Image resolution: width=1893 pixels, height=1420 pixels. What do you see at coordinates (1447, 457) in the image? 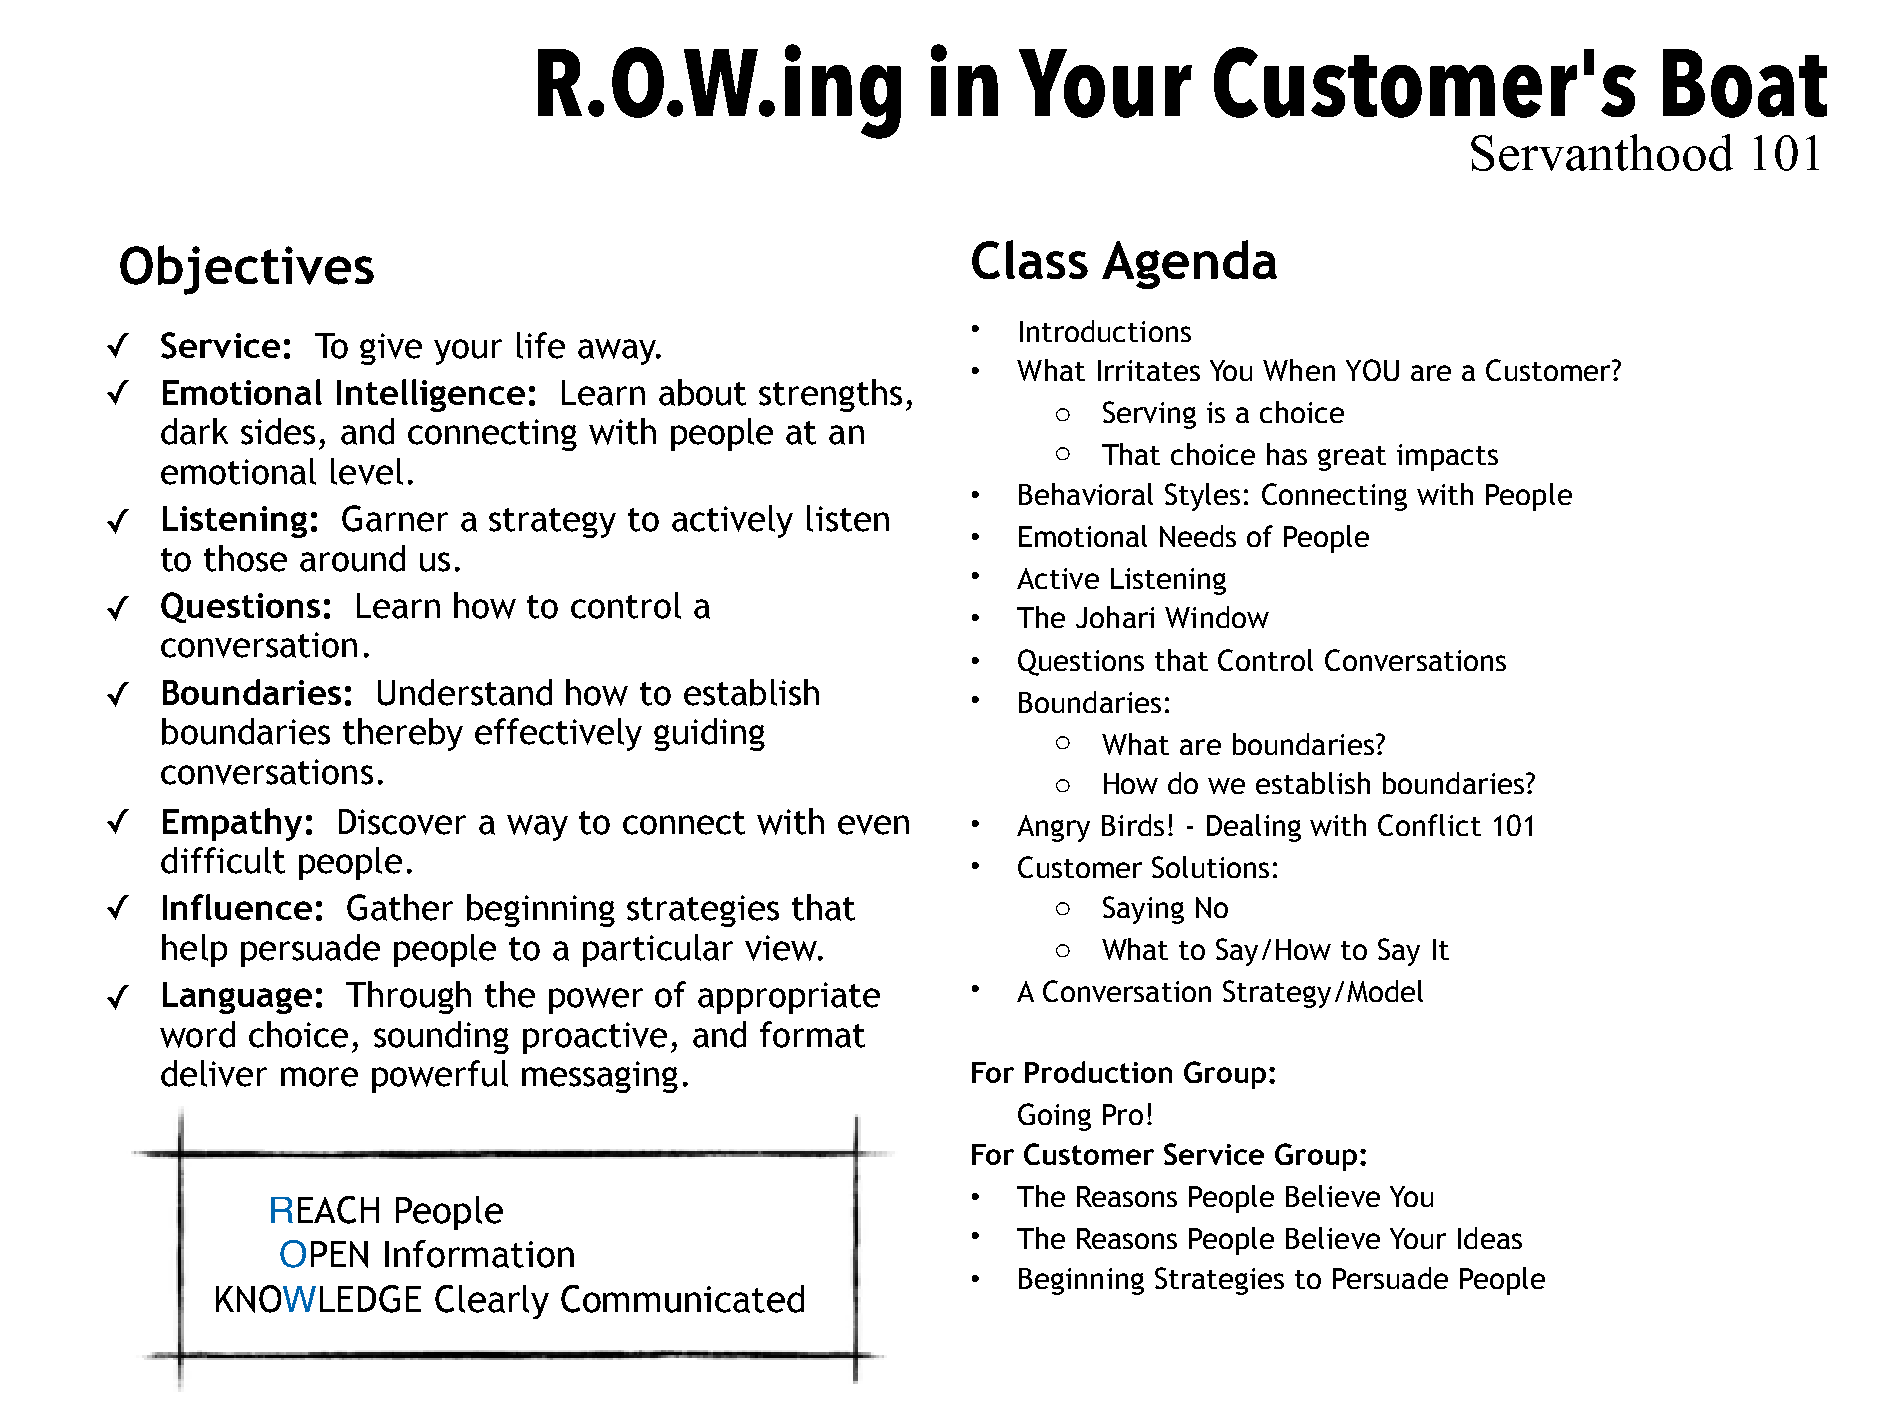
I see `impacts` at bounding box center [1447, 457].
